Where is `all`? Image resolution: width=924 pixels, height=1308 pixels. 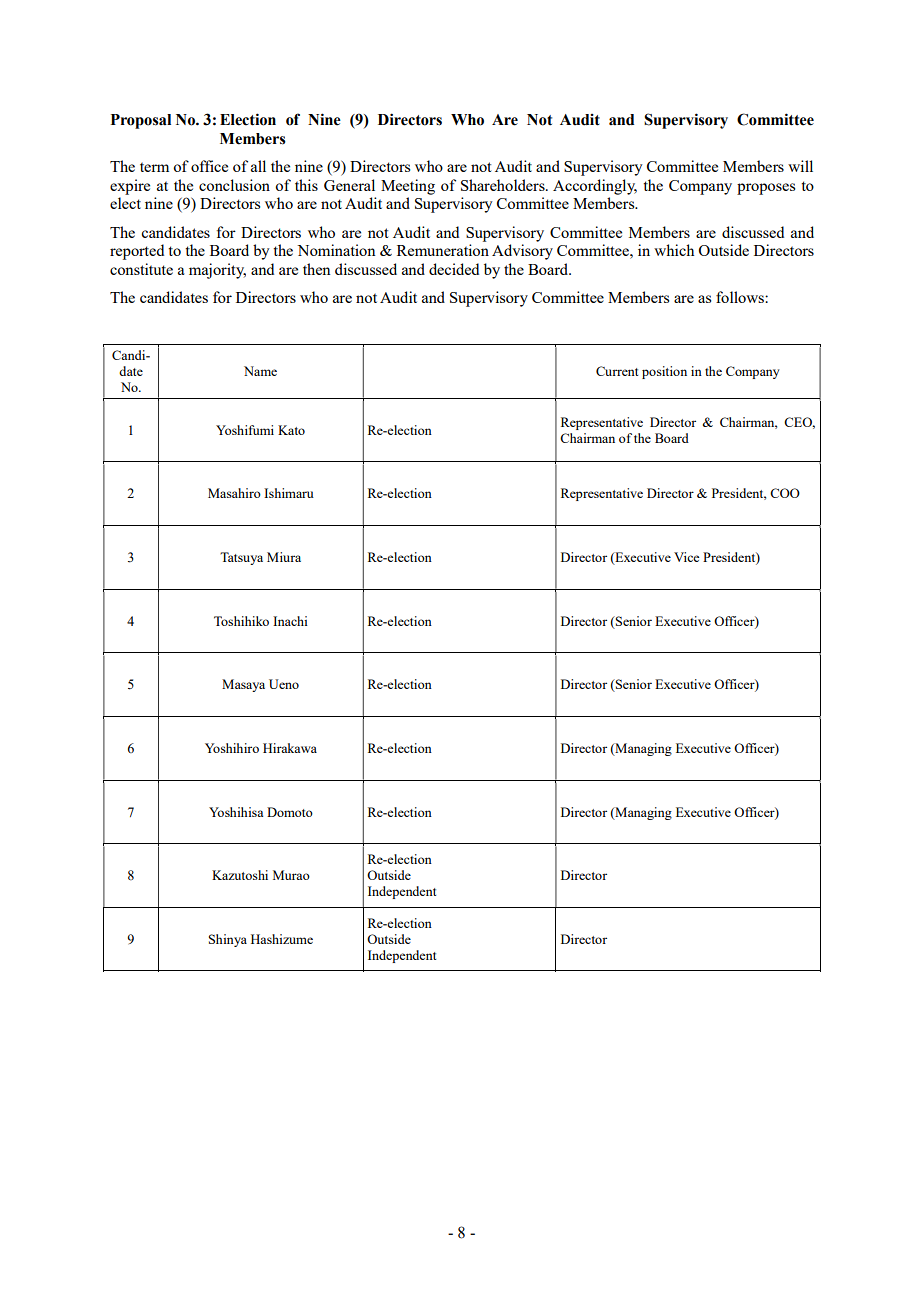 all is located at coordinates (258, 166).
